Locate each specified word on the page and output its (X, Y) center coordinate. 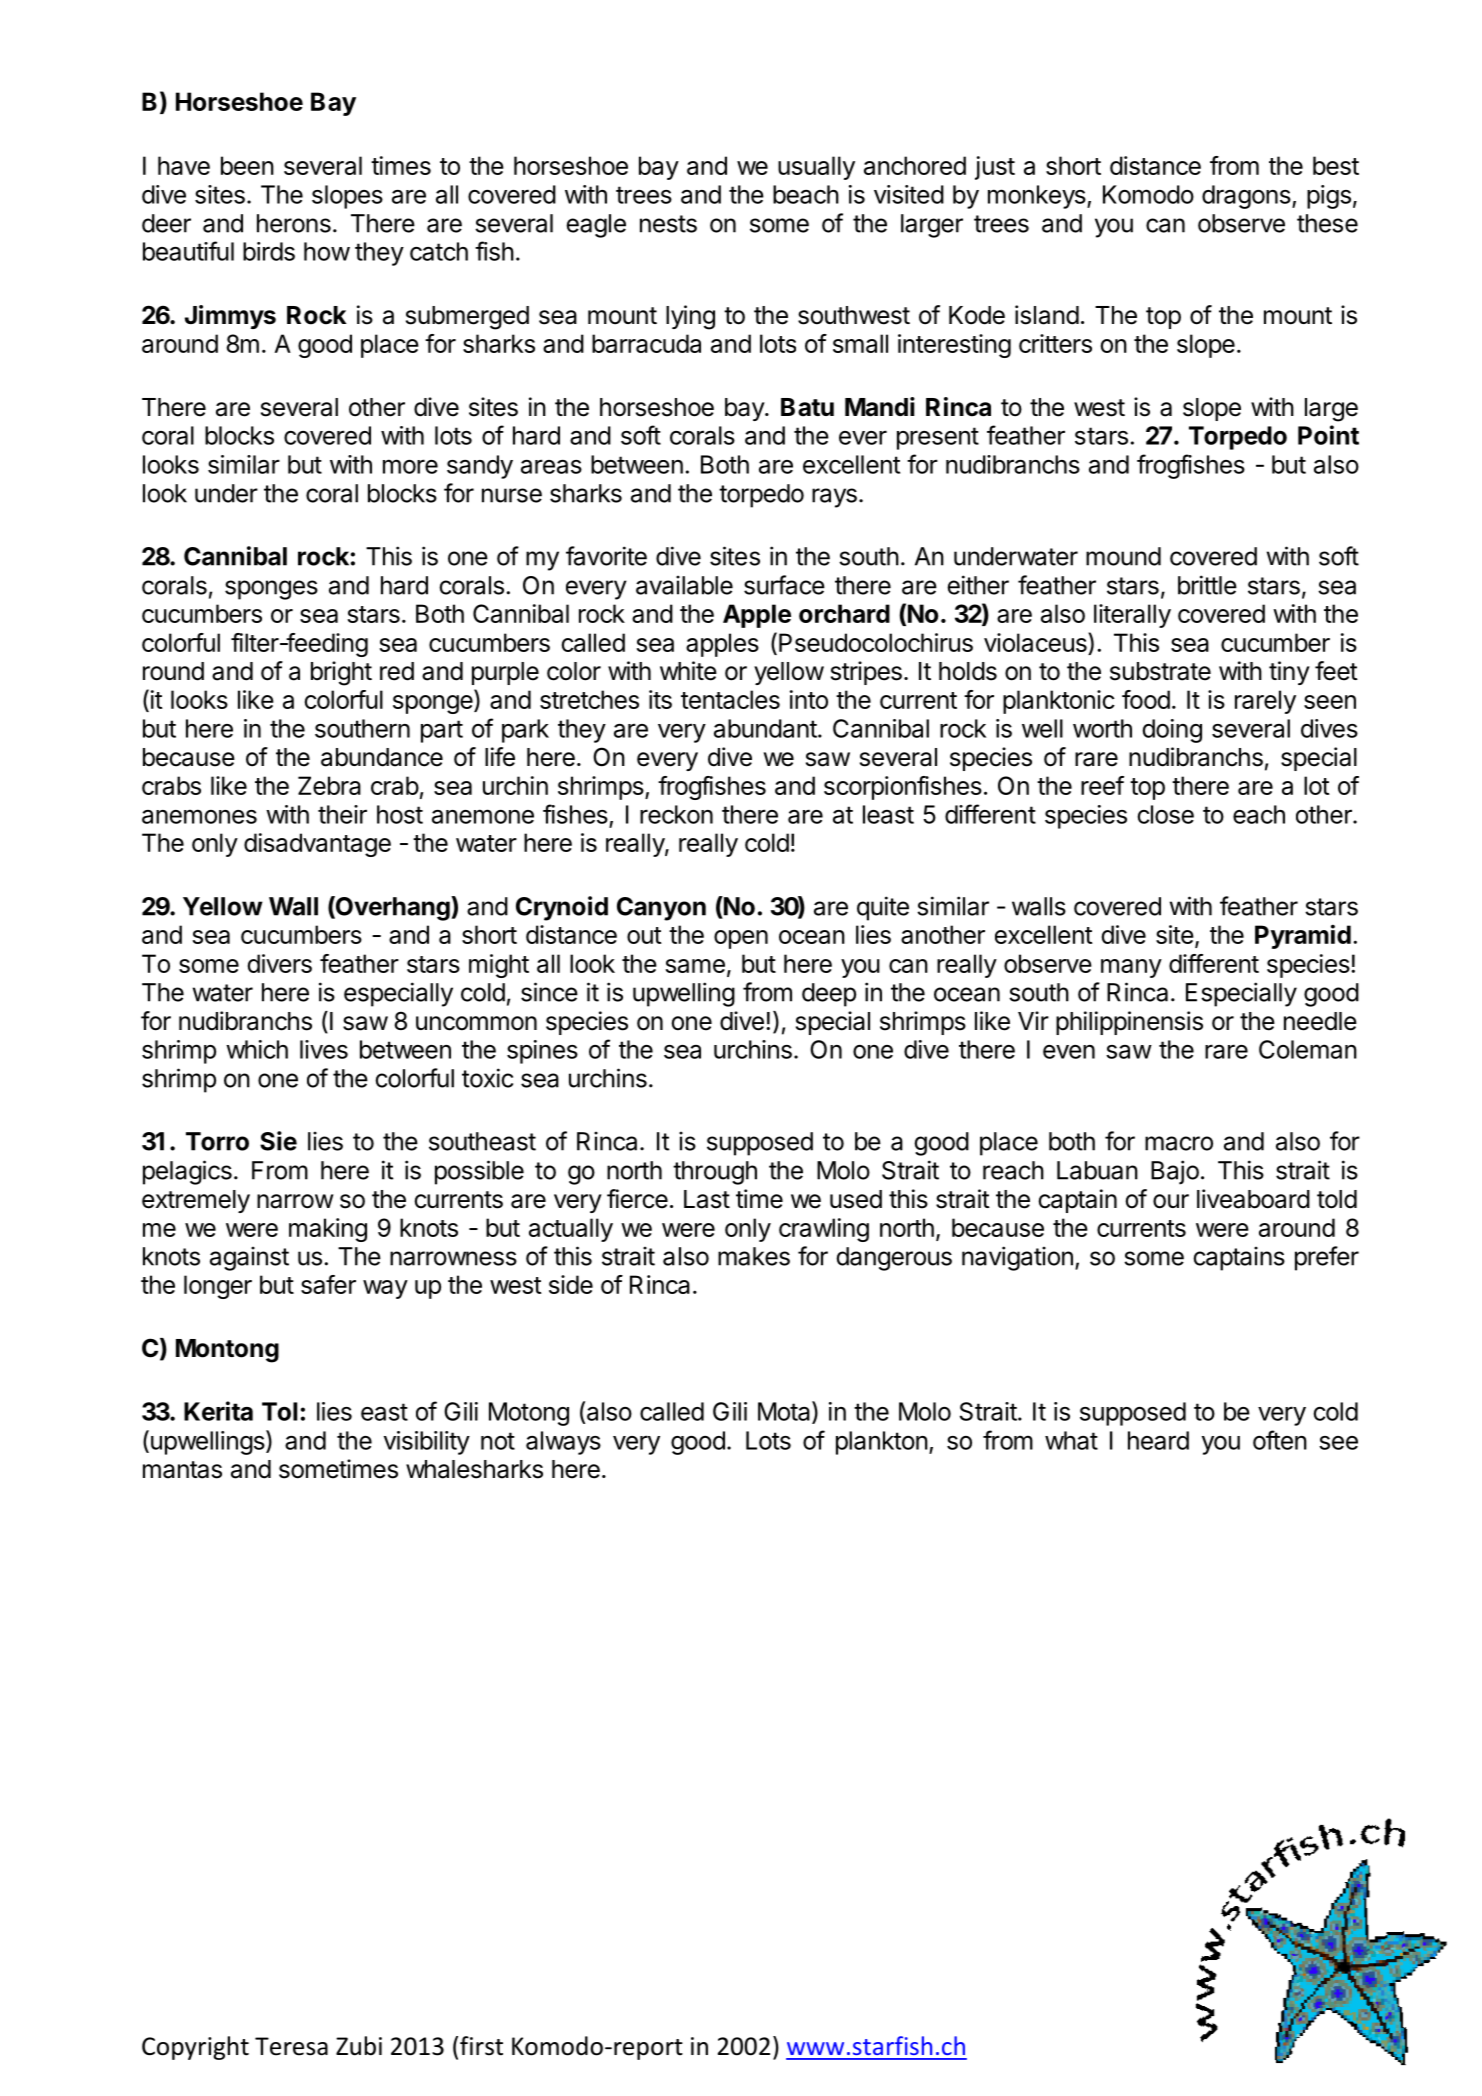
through (715, 1173)
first (481, 2046)
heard (1158, 1440)
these (1327, 223)
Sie (278, 1141)
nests (668, 224)
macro (1179, 1143)
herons (294, 223)
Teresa (291, 2046)
